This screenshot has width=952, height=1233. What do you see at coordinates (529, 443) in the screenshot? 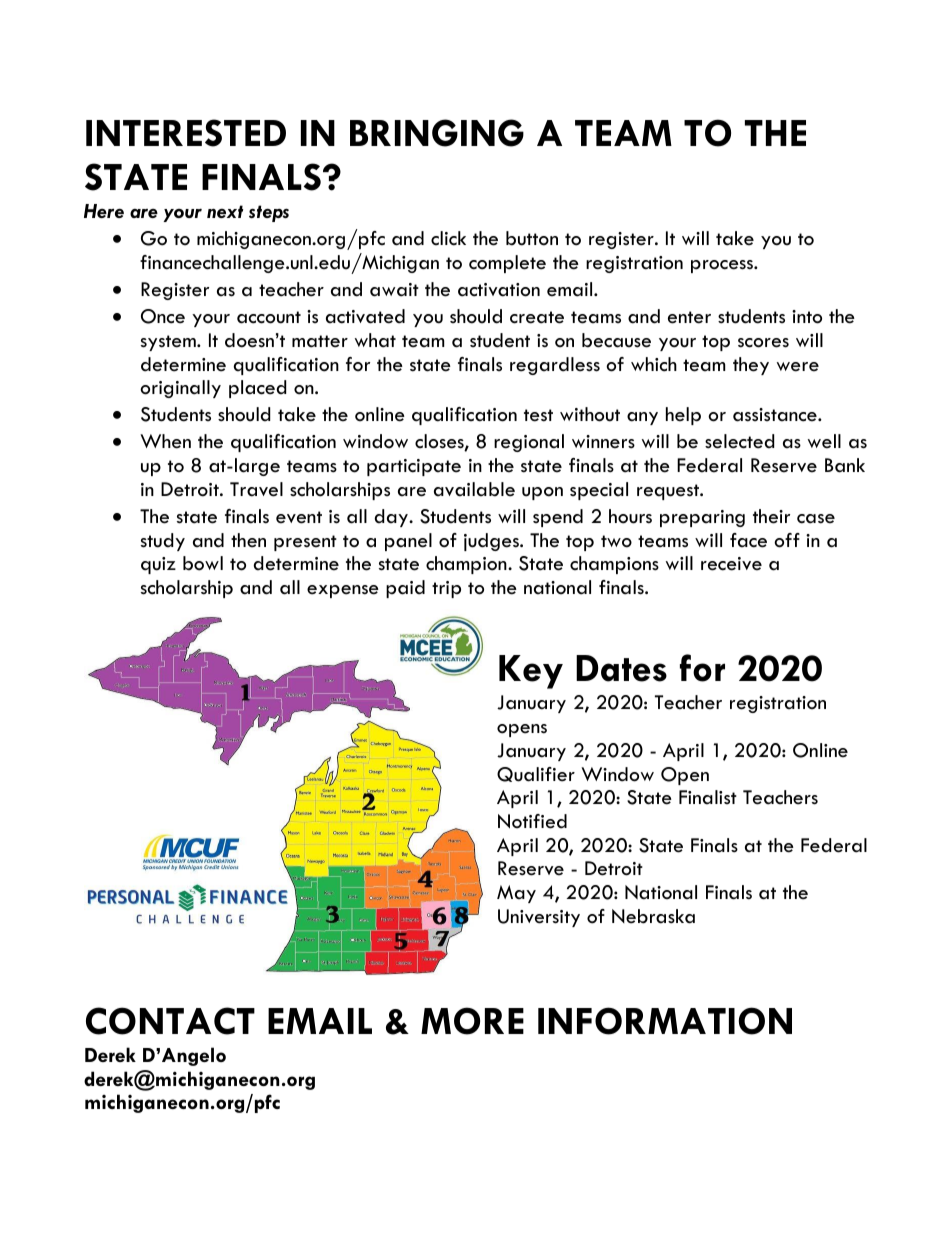
I see `regional` at bounding box center [529, 443].
